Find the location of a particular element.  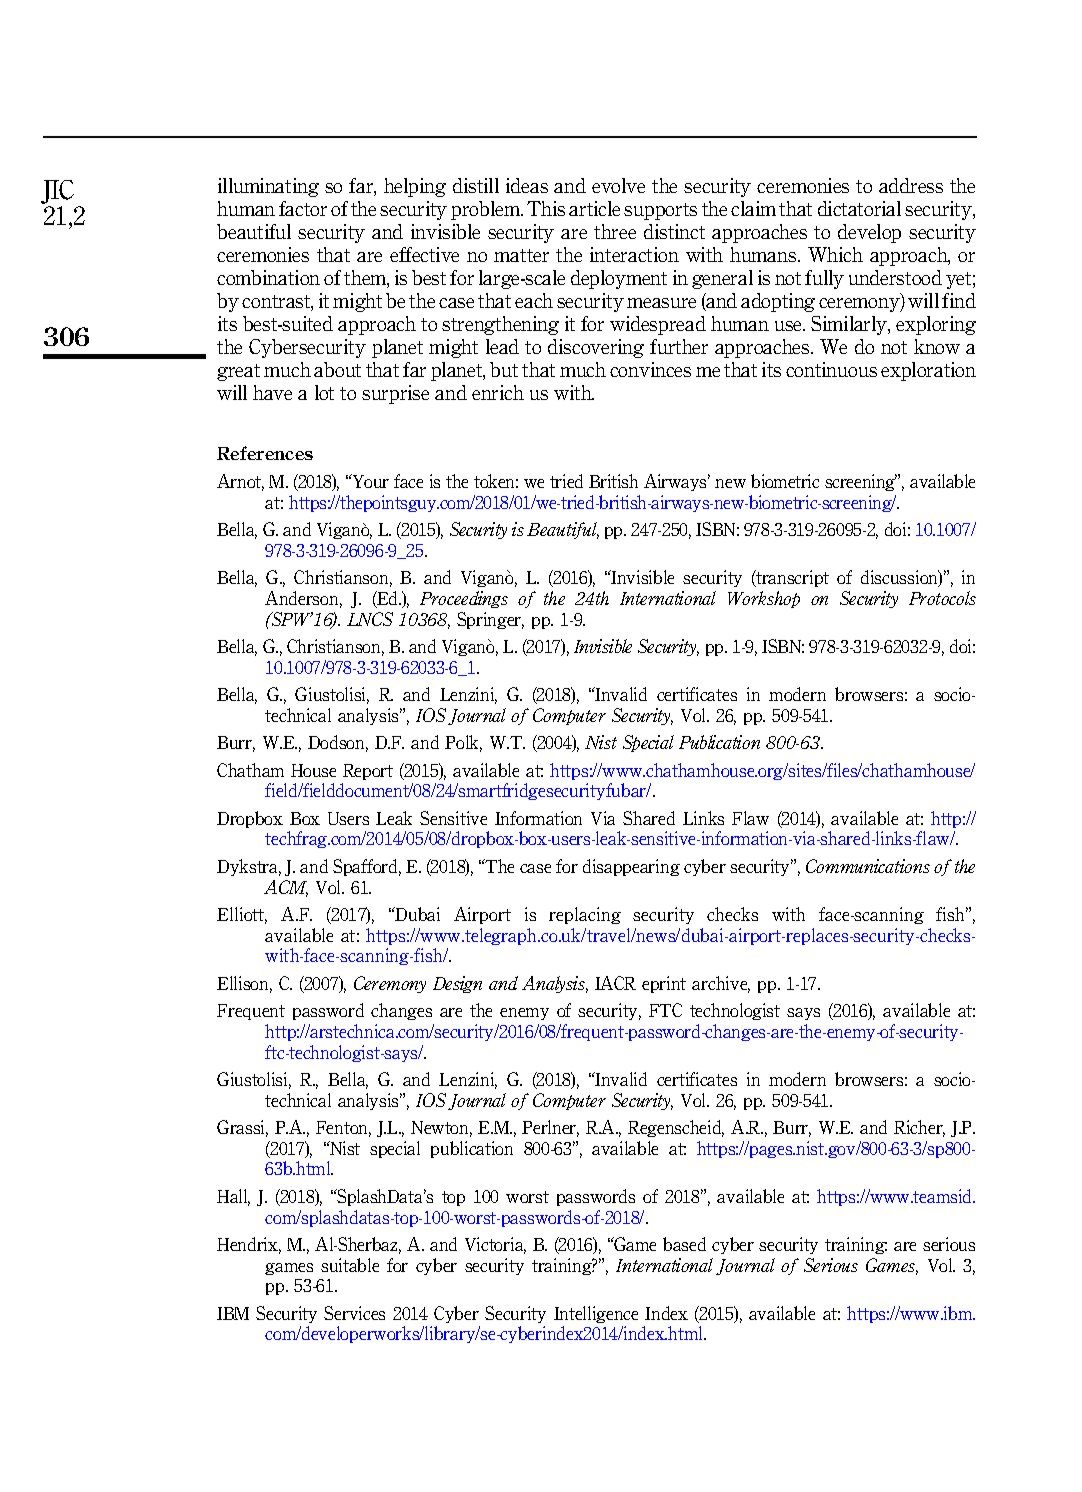

dictatorial is located at coordinates (859, 208).
